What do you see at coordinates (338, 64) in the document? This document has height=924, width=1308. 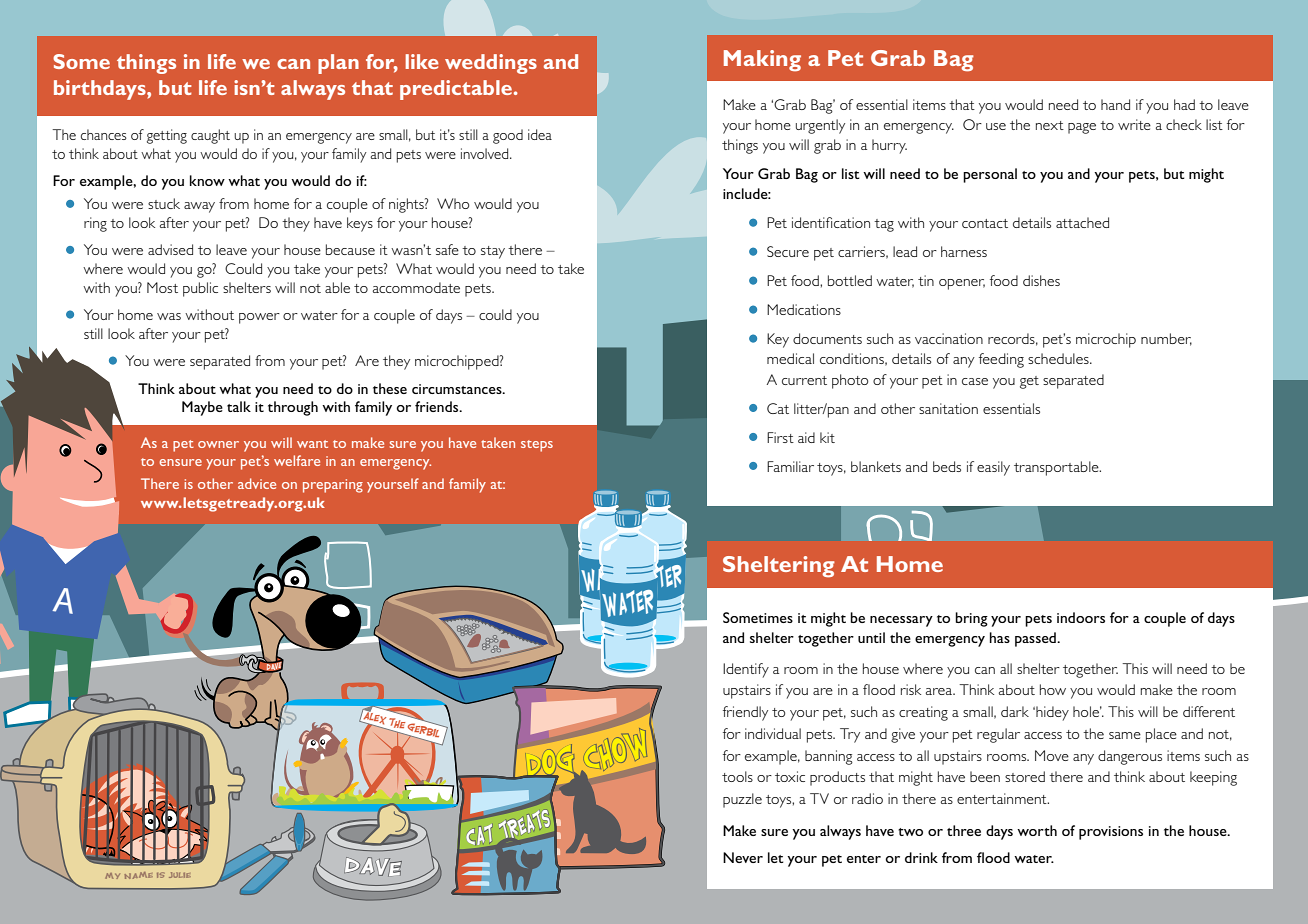 I see `plan` at bounding box center [338, 64].
